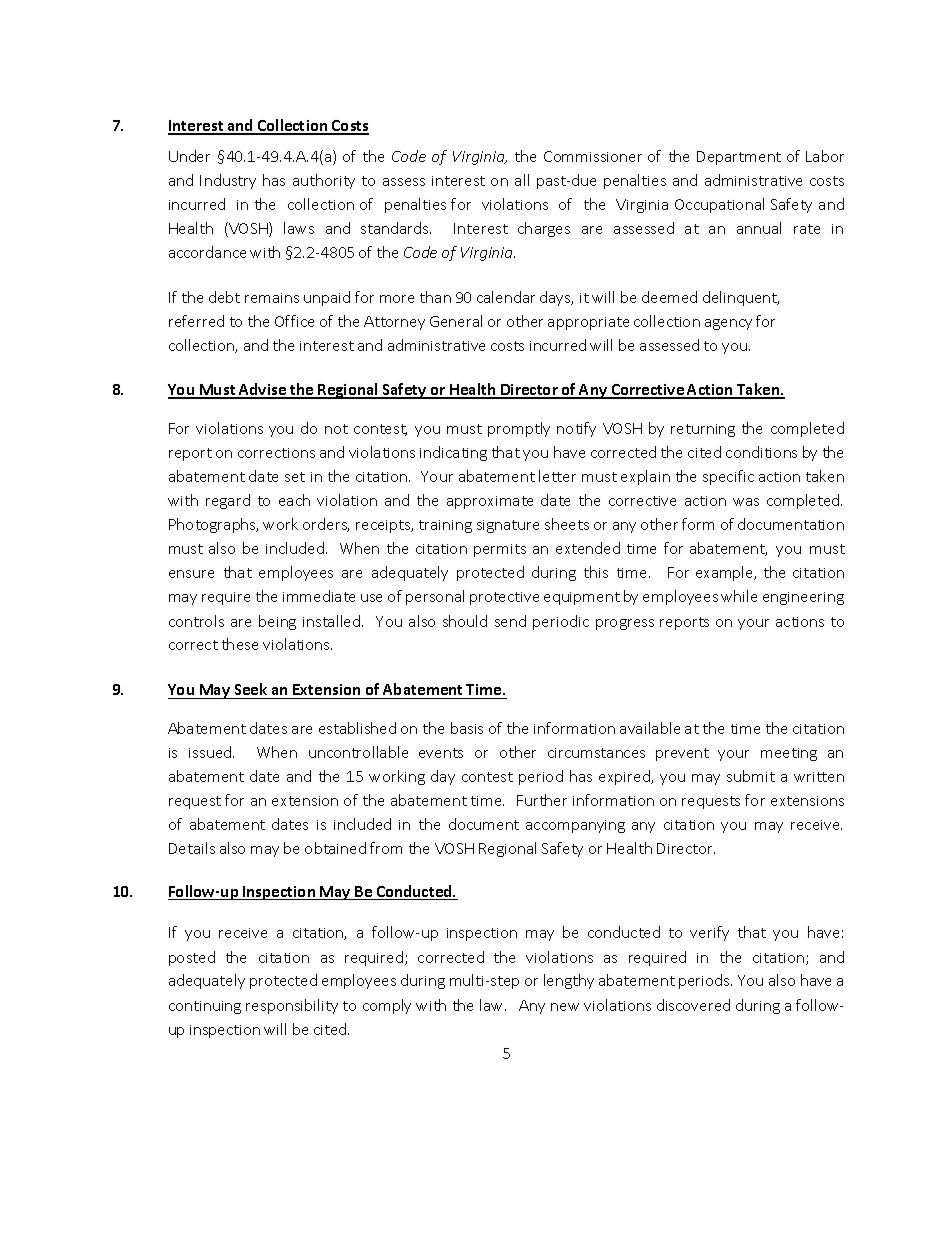 The image size is (952, 1233). What do you see at coordinates (739, 158) in the screenshot?
I see `Department` at bounding box center [739, 158].
